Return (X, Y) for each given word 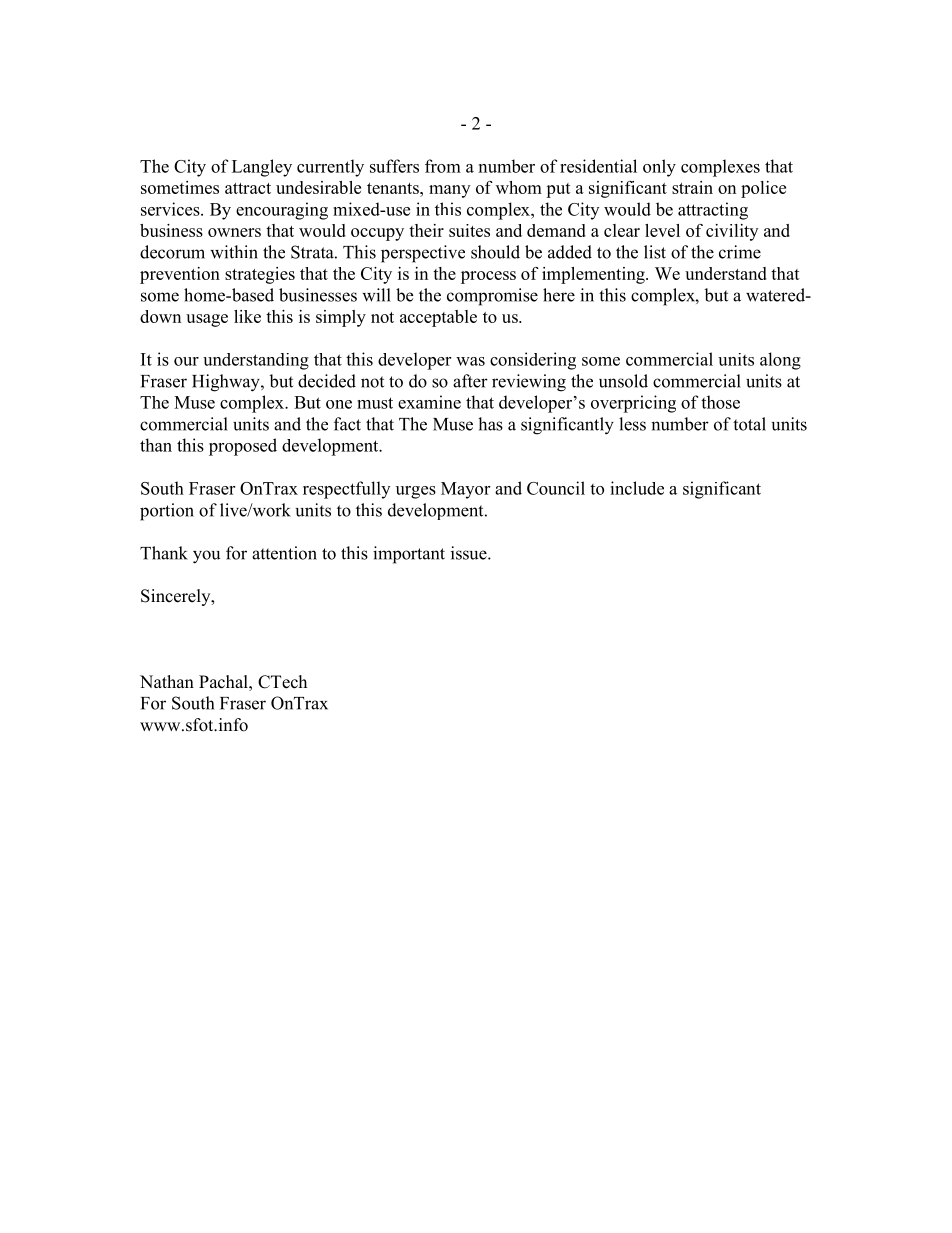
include (637, 488)
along (780, 361)
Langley (262, 168)
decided (327, 381)
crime (740, 252)
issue (470, 553)
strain (692, 187)
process (488, 277)
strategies (260, 275)
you (207, 557)
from (443, 166)
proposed (243, 447)
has (490, 424)
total (749, 424)
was (470, 361)
